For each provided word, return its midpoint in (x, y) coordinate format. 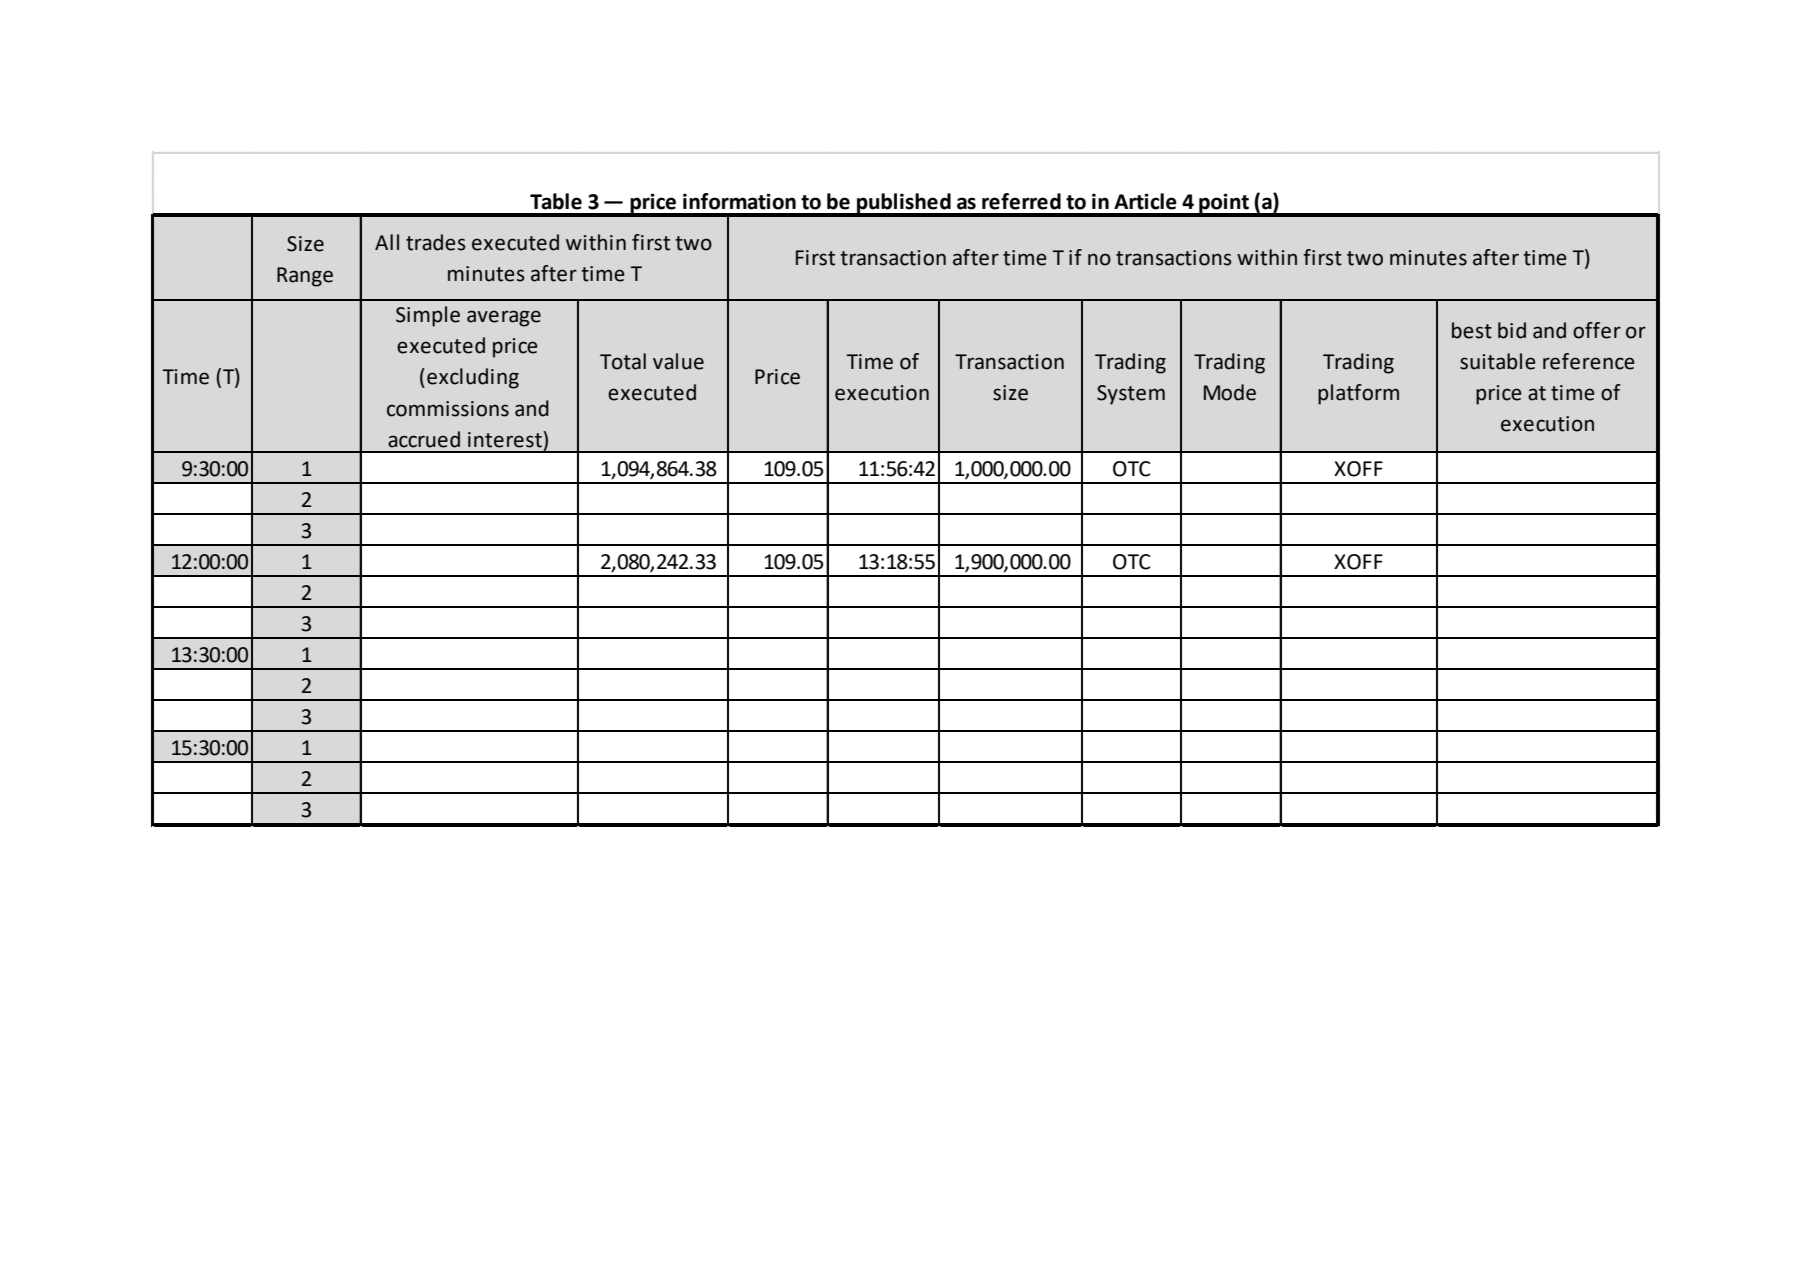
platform (1358, 394)
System (1131, 395)
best (1472, 330)
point (1224, 204)
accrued (424, 439)
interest (506, 439)
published (904, 204)
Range (305, 277)
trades (436, 242)
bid (1512, 330)
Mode (1230, 392)
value (678, 361)
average (504, 318)
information (739, 201)
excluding (473, 378)
